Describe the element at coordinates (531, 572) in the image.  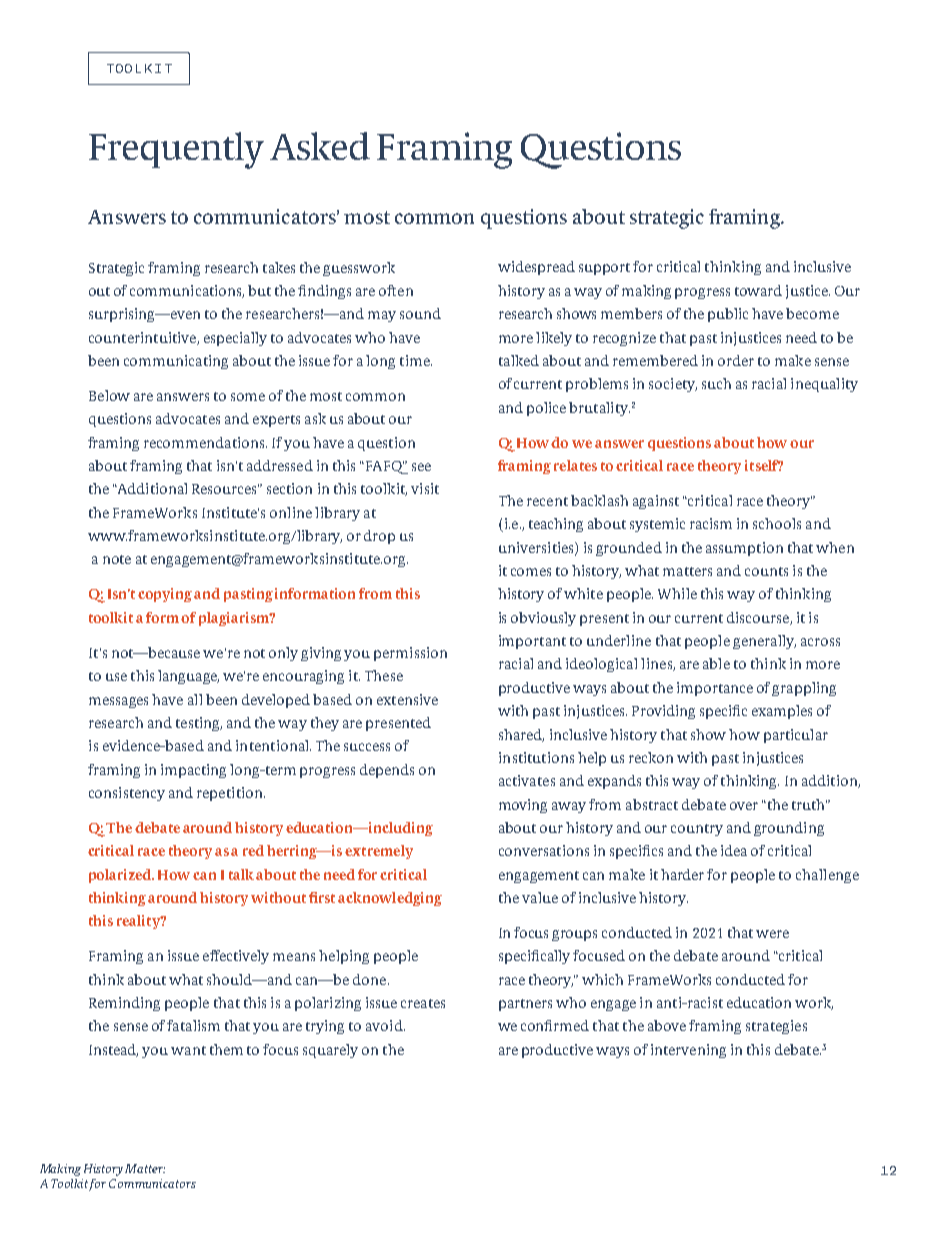
I see `comes` at that location.
